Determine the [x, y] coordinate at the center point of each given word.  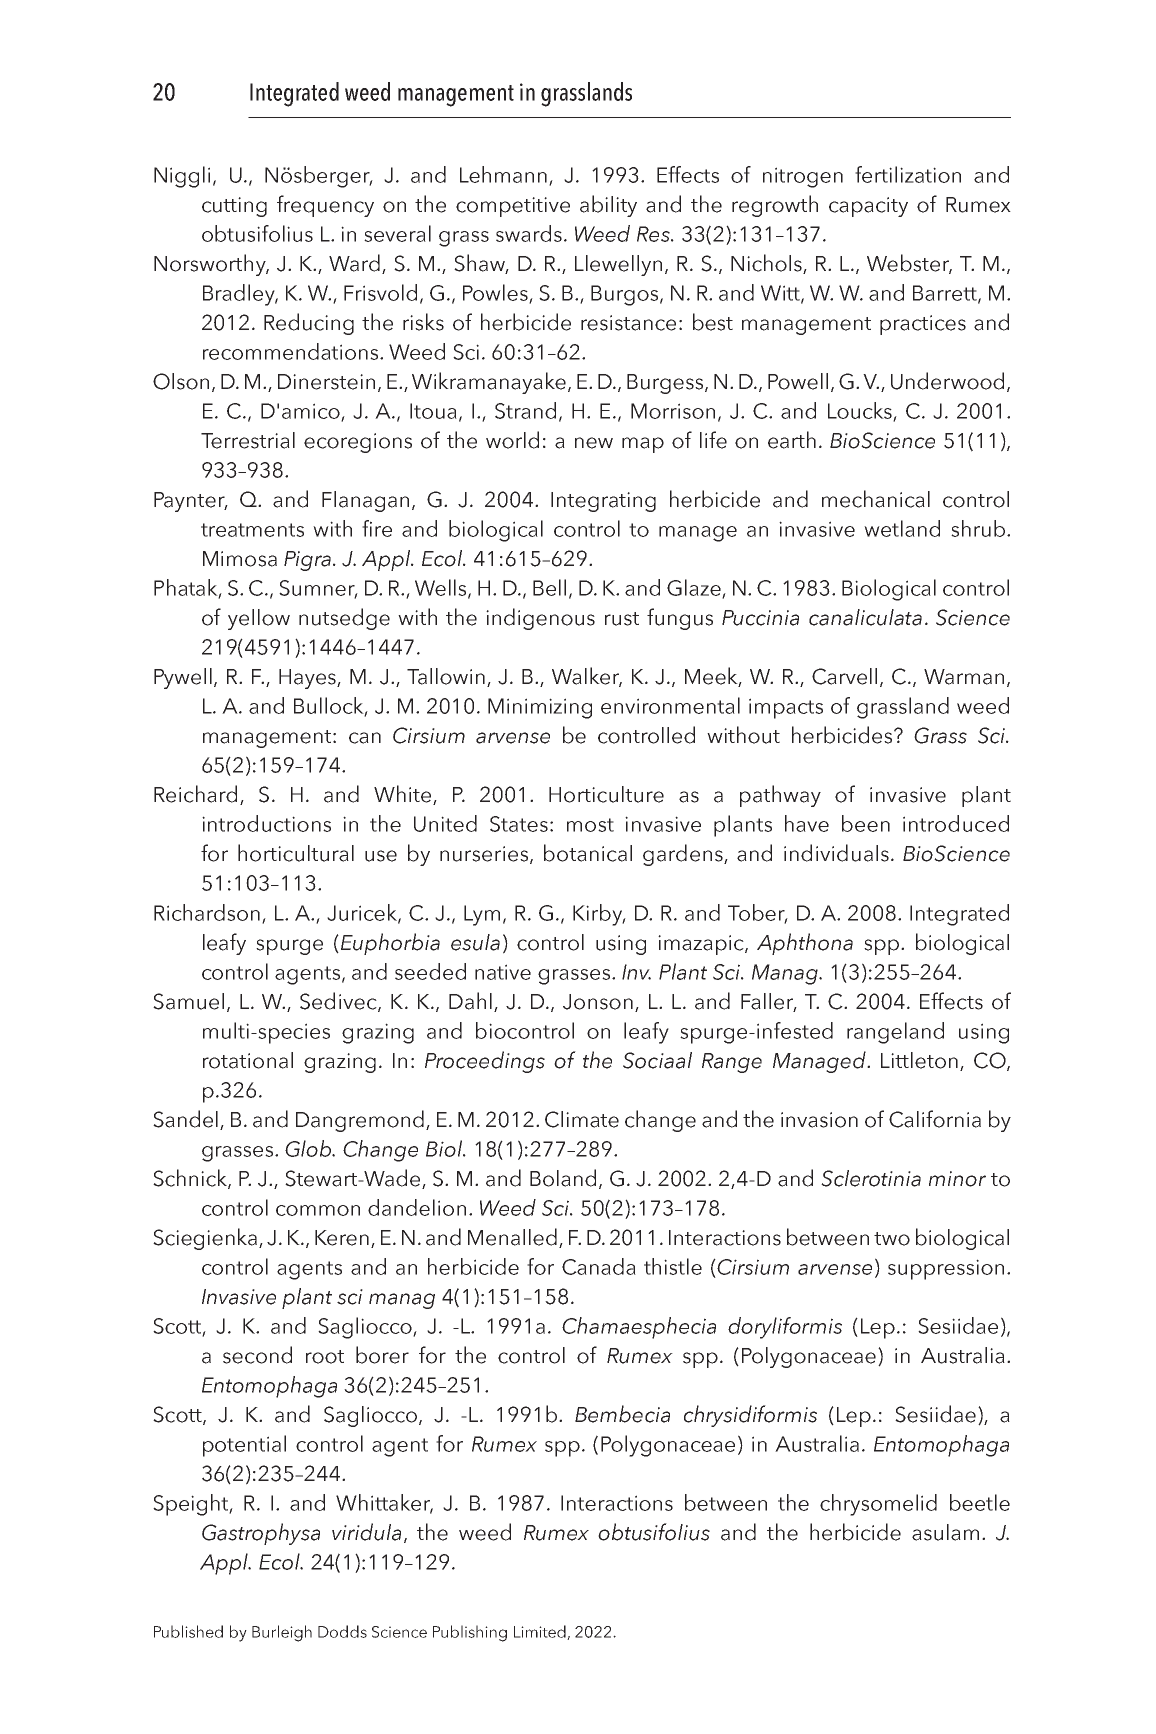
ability [608, 206]
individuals [836, 853]
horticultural [296, 853]
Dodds [342, 1631]
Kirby [599, 915]
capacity [868, 207]
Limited [541, 1632]
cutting [234, 207]
